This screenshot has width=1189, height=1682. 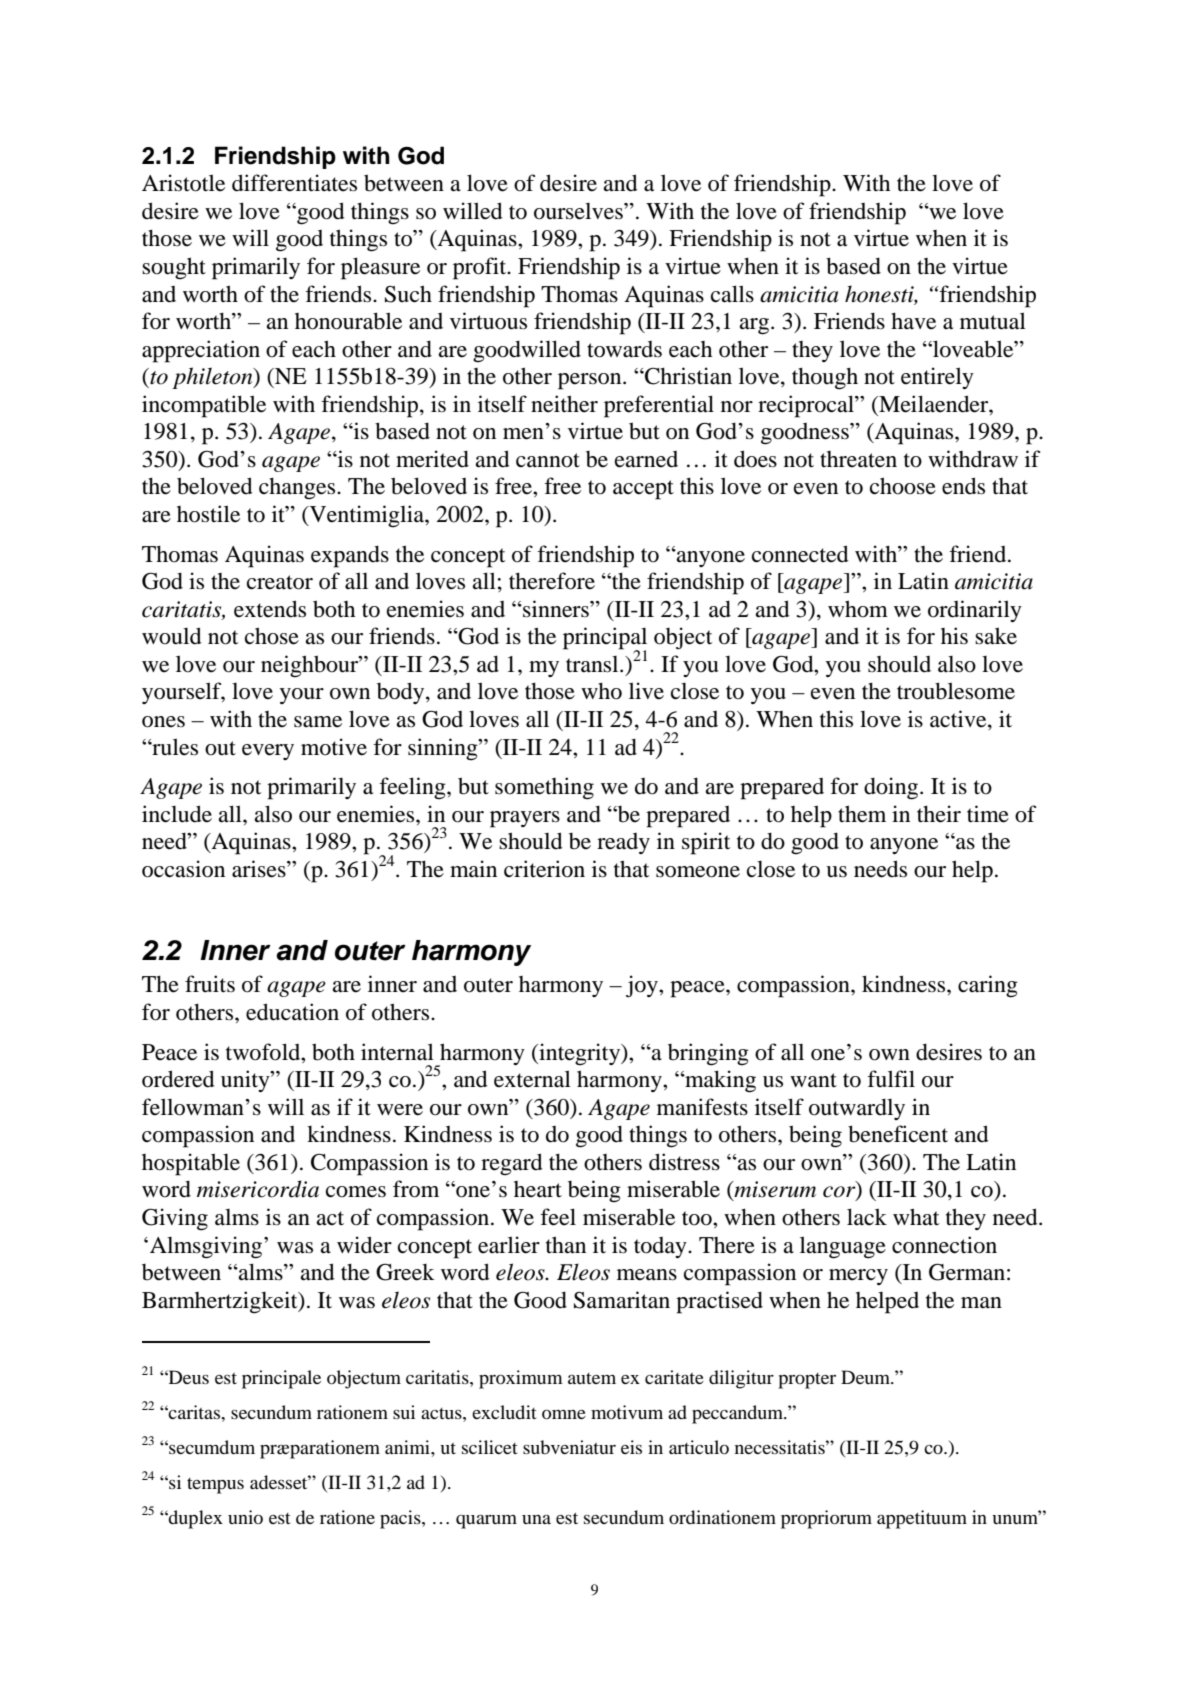 What do you see at coordinates (631, 1447) in the screenshot?
I see `eis` at bounding box center [631, 1447].
